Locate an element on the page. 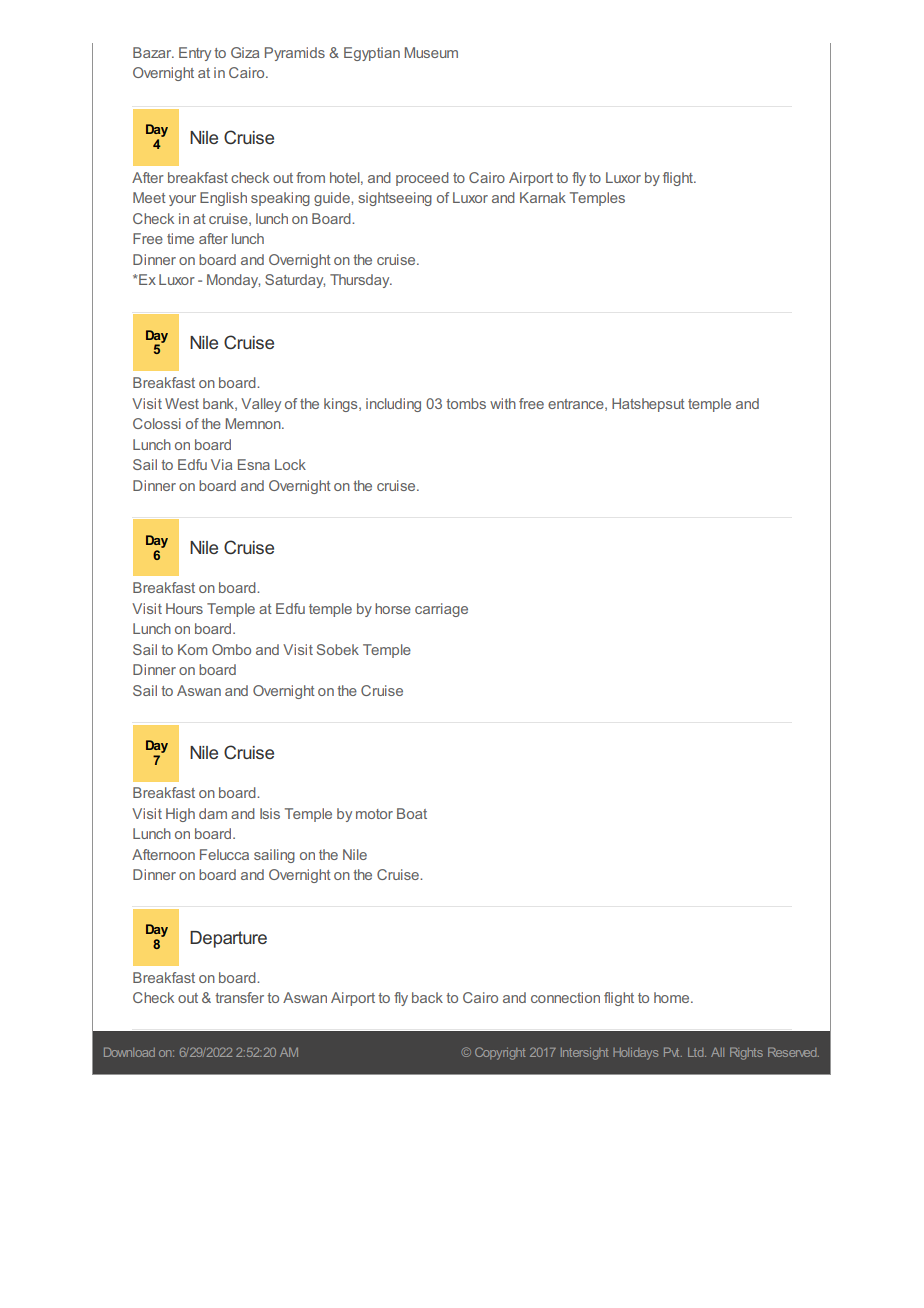 The width and height of the document is (924, 1308). back is located at coordinates (427, 997).
